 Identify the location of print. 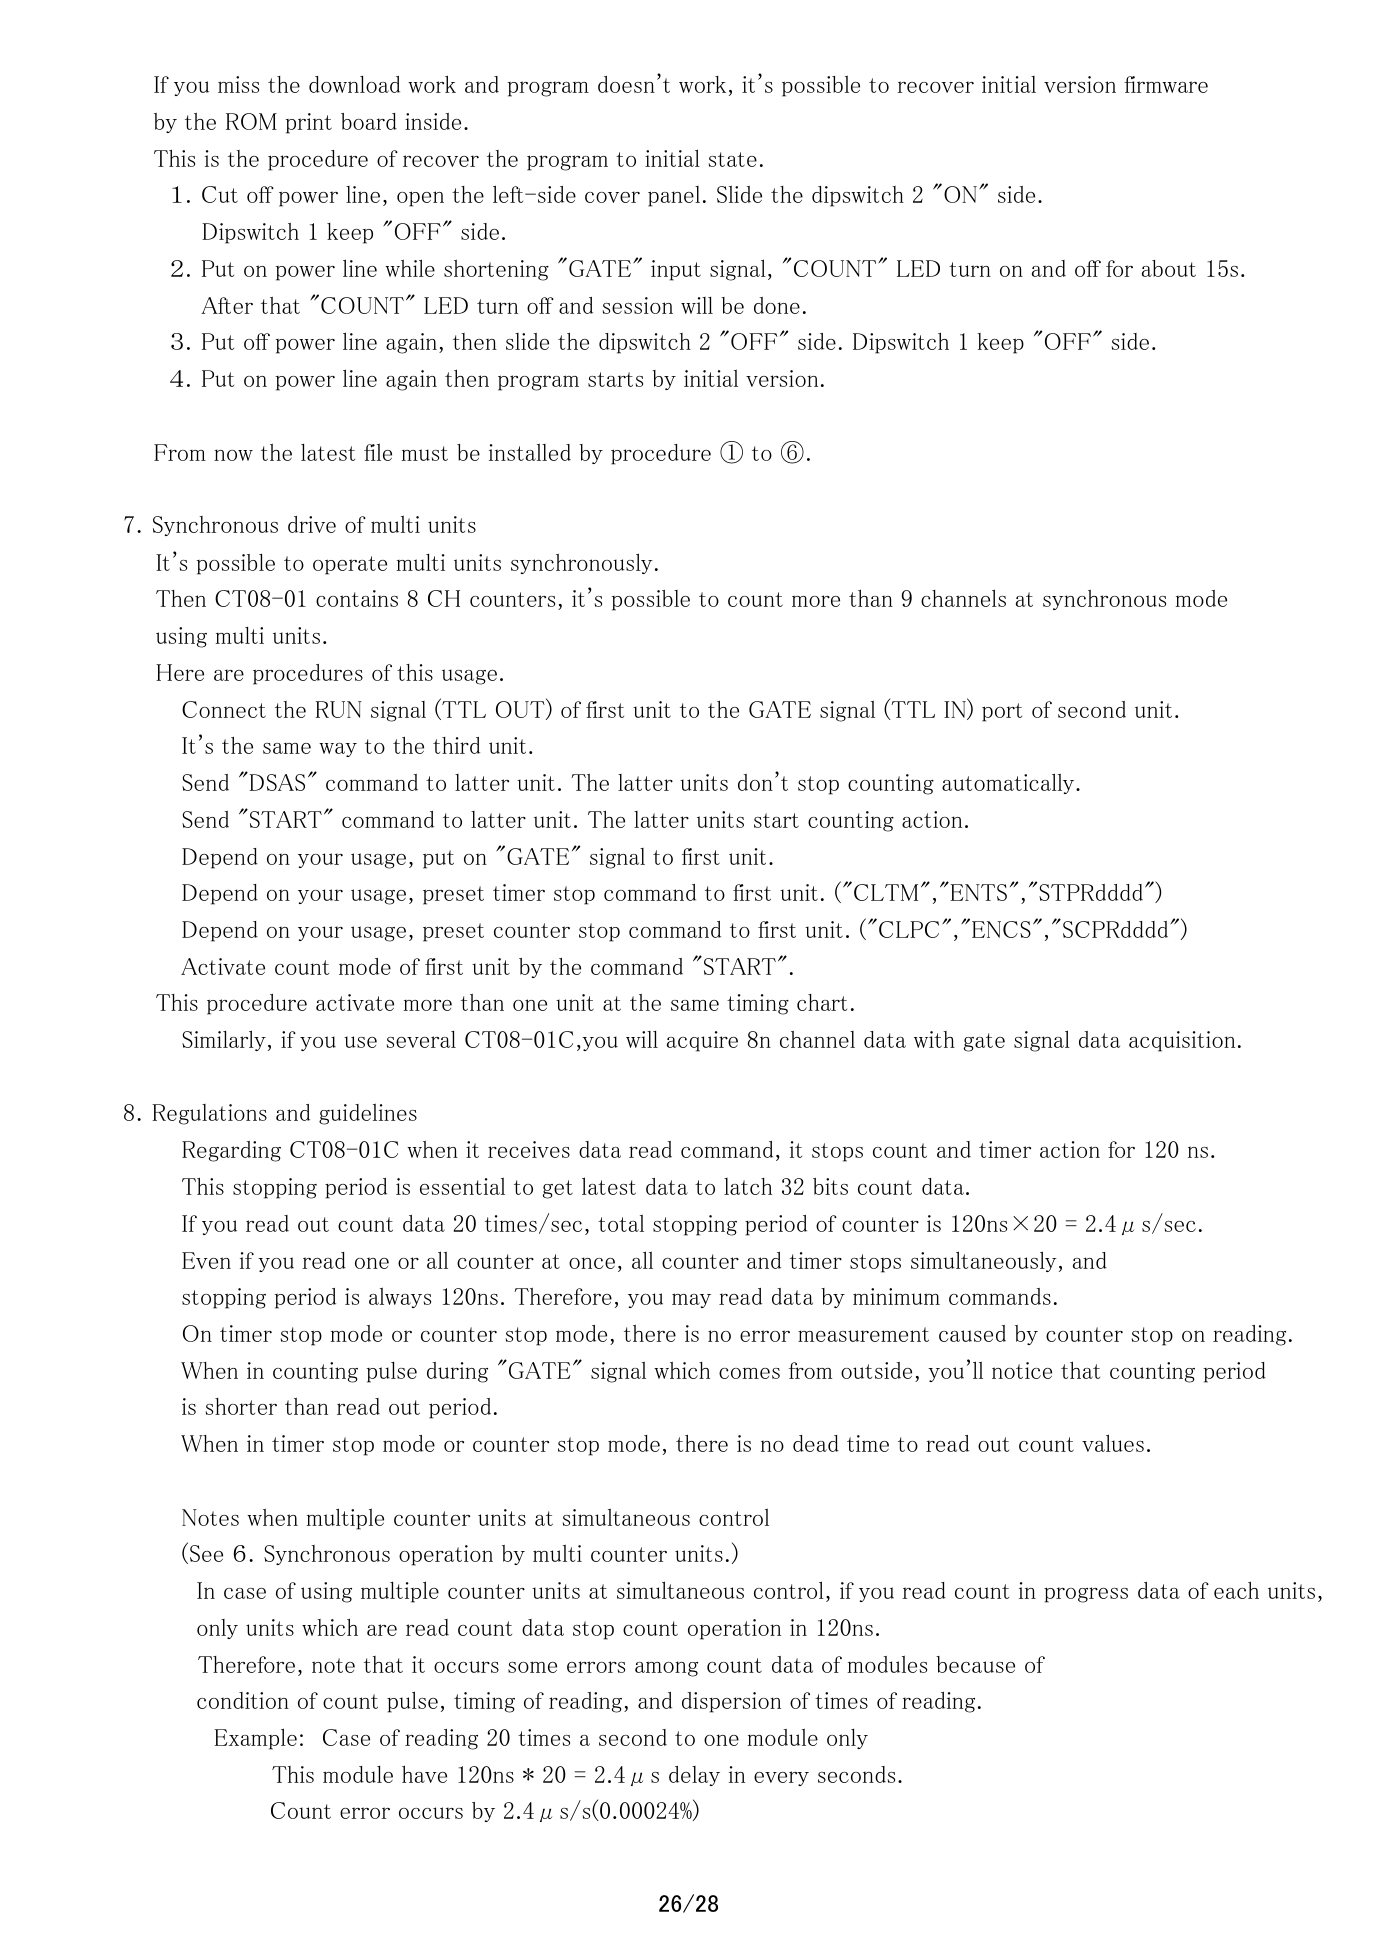
(309, 123).
